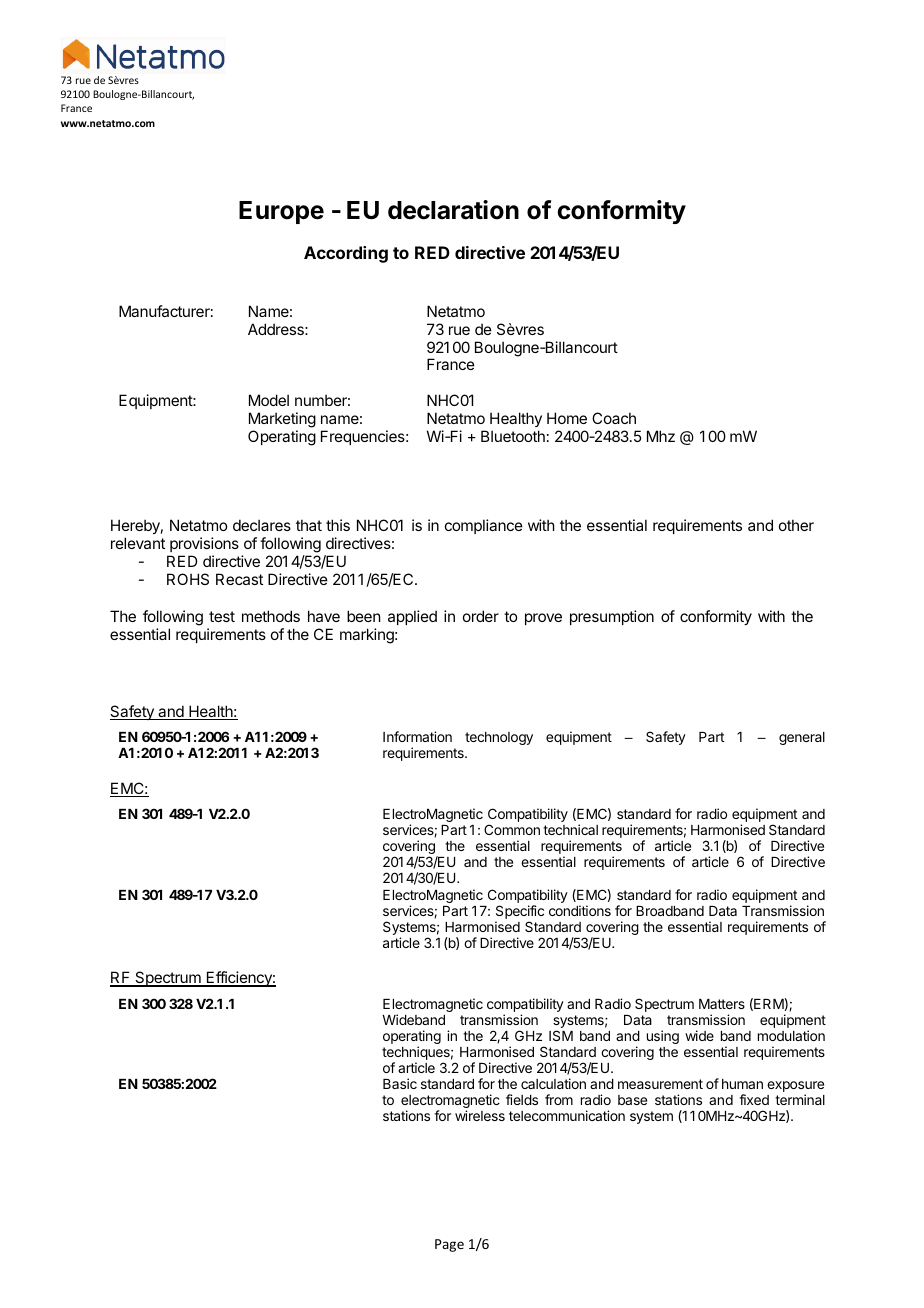  What do you see at coordinates (281, 212) in the page?
I see `Europe` at bounding box center [281, 212].
